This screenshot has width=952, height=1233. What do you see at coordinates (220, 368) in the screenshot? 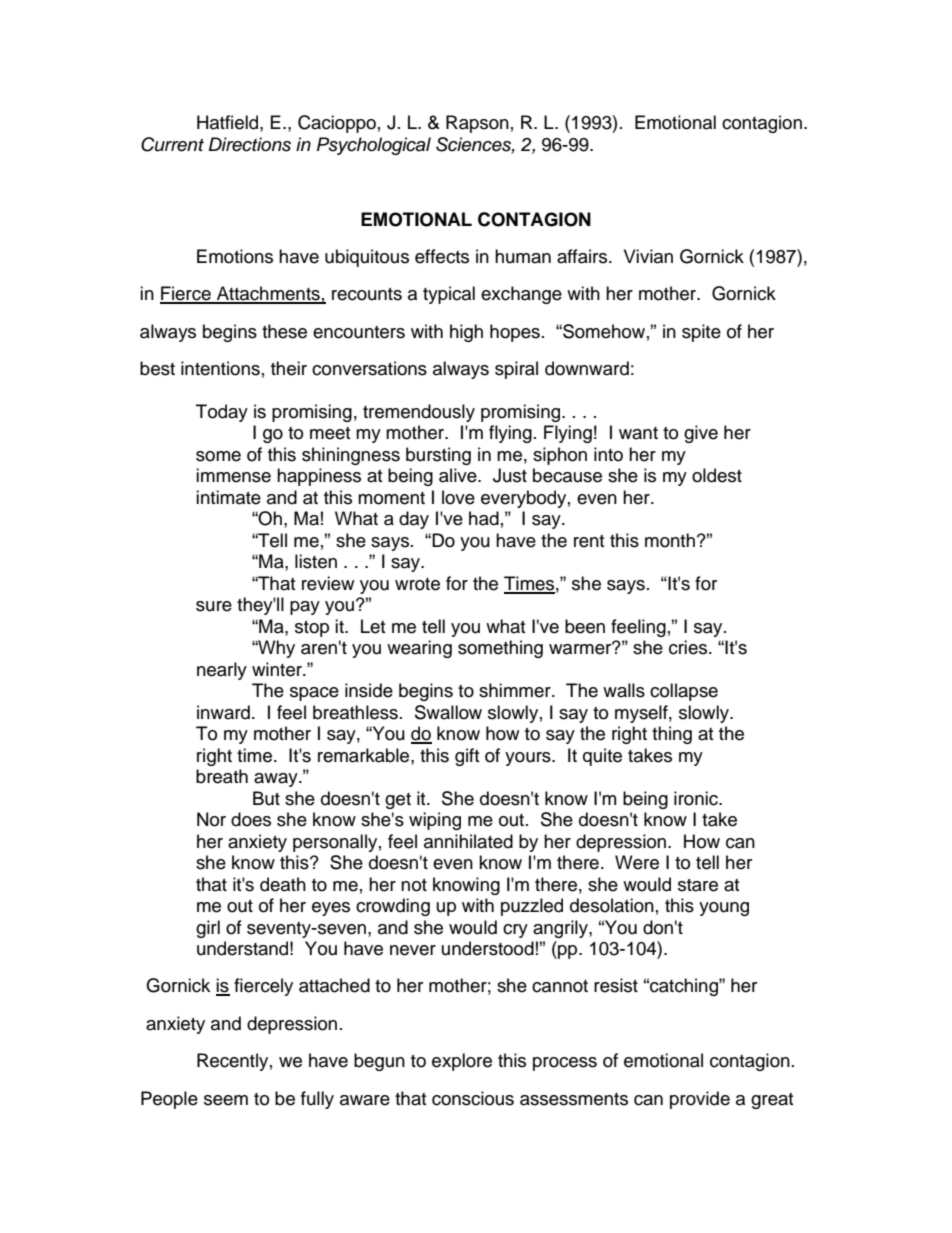
I see `intentions` at bounding box center [220, 368].
